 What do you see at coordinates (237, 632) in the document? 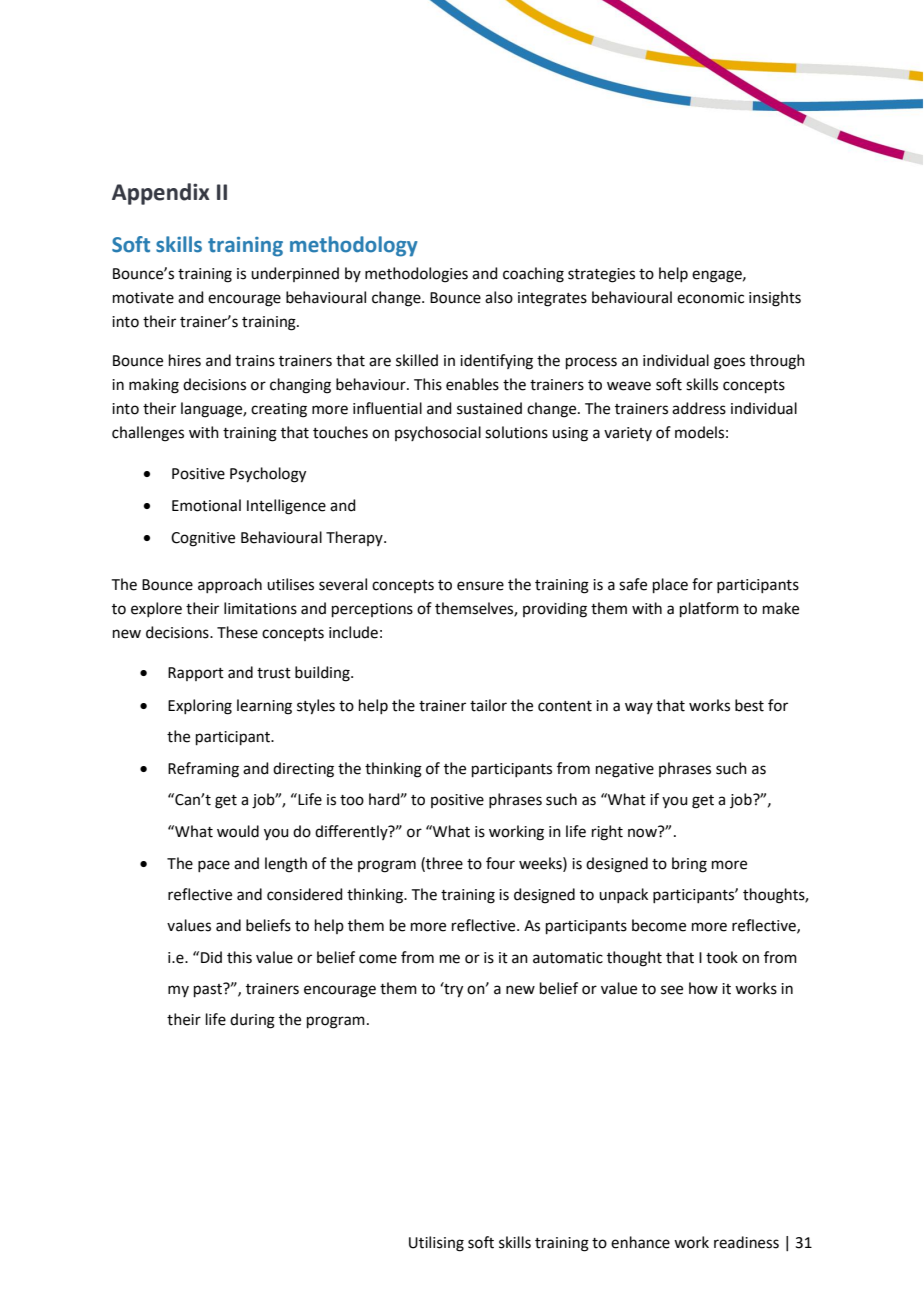
I see `These` at bounding box center [237, 632].
